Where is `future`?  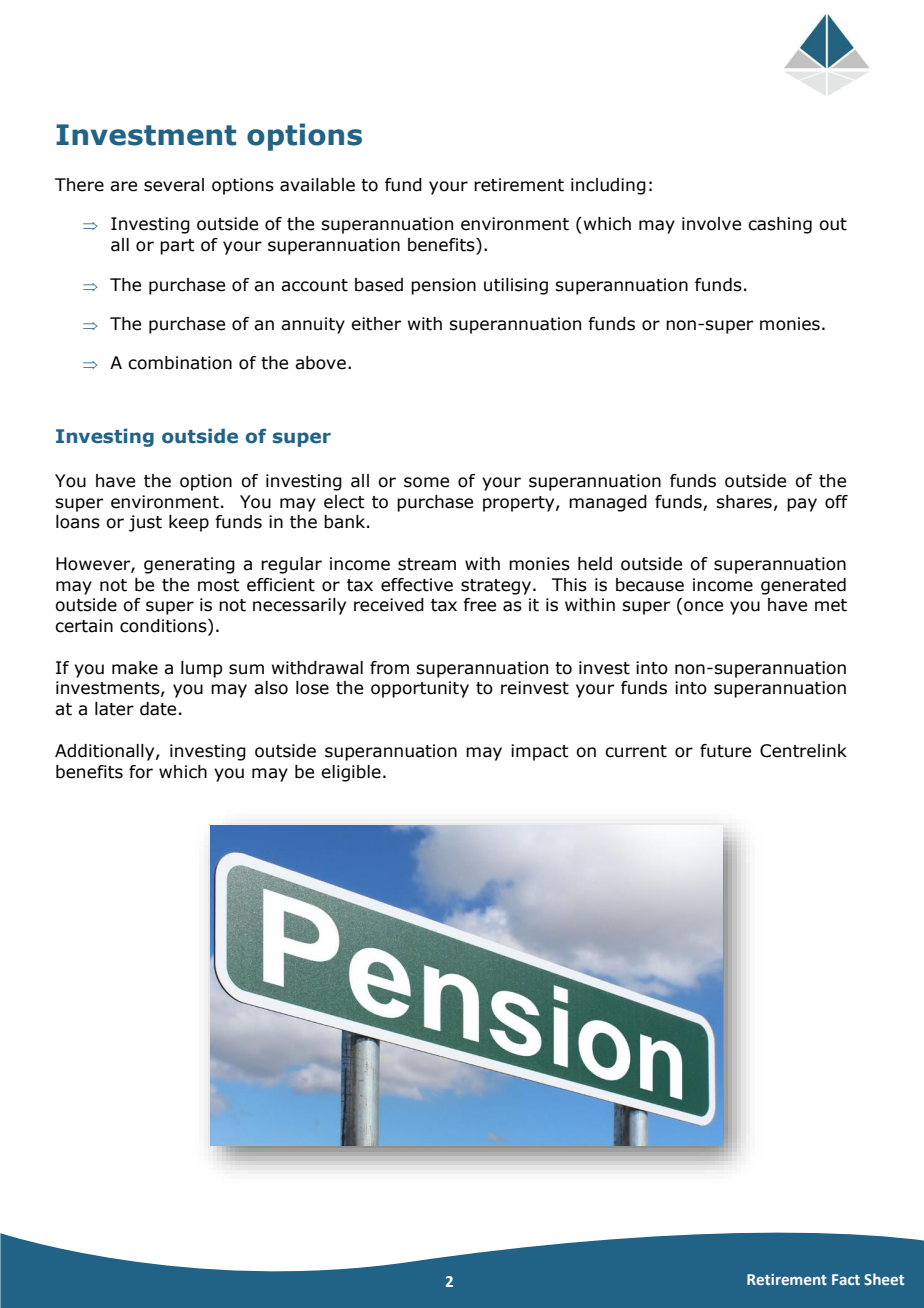
future is located at coordinates (725, 751).
